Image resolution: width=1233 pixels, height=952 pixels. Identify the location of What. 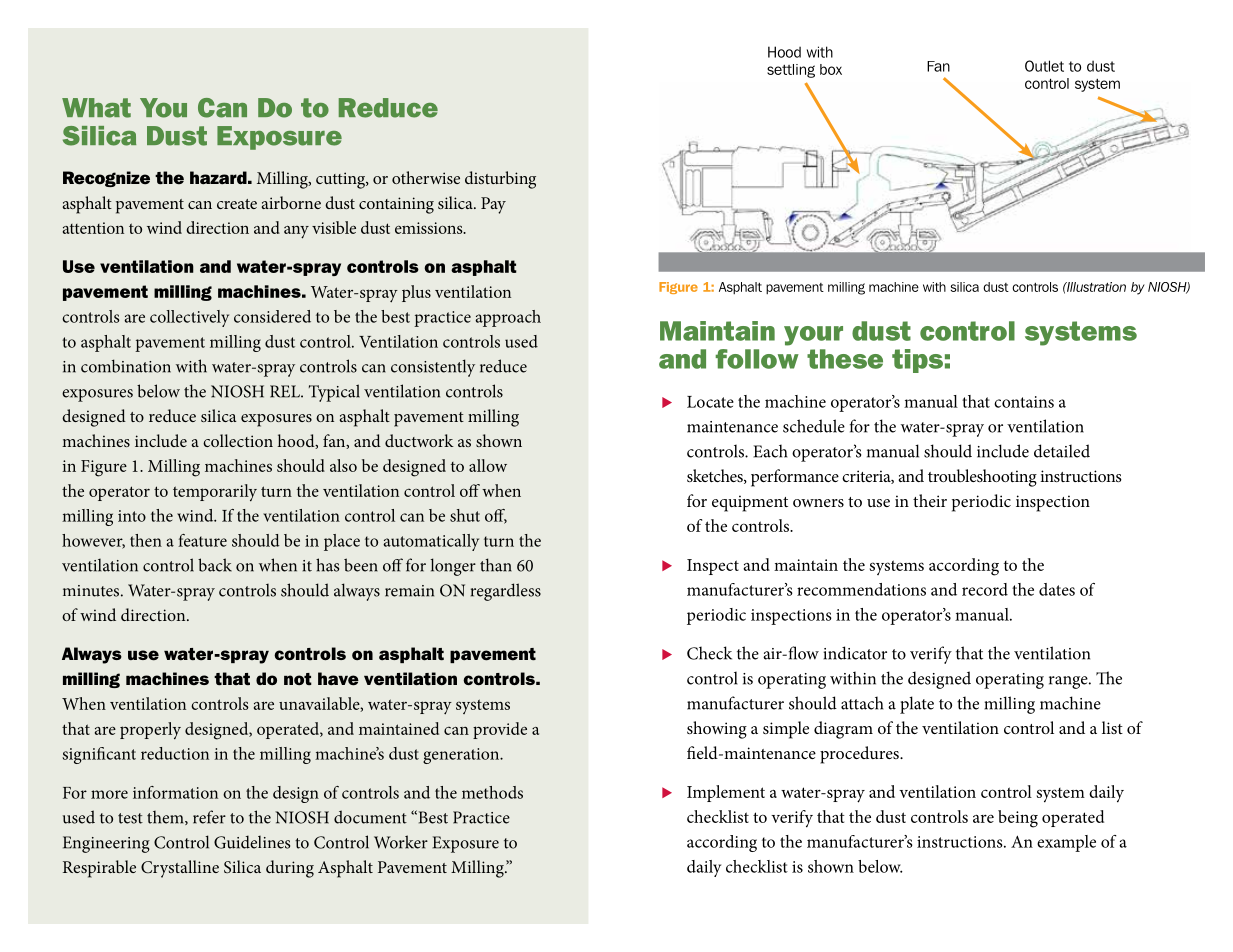
(96, 108).
